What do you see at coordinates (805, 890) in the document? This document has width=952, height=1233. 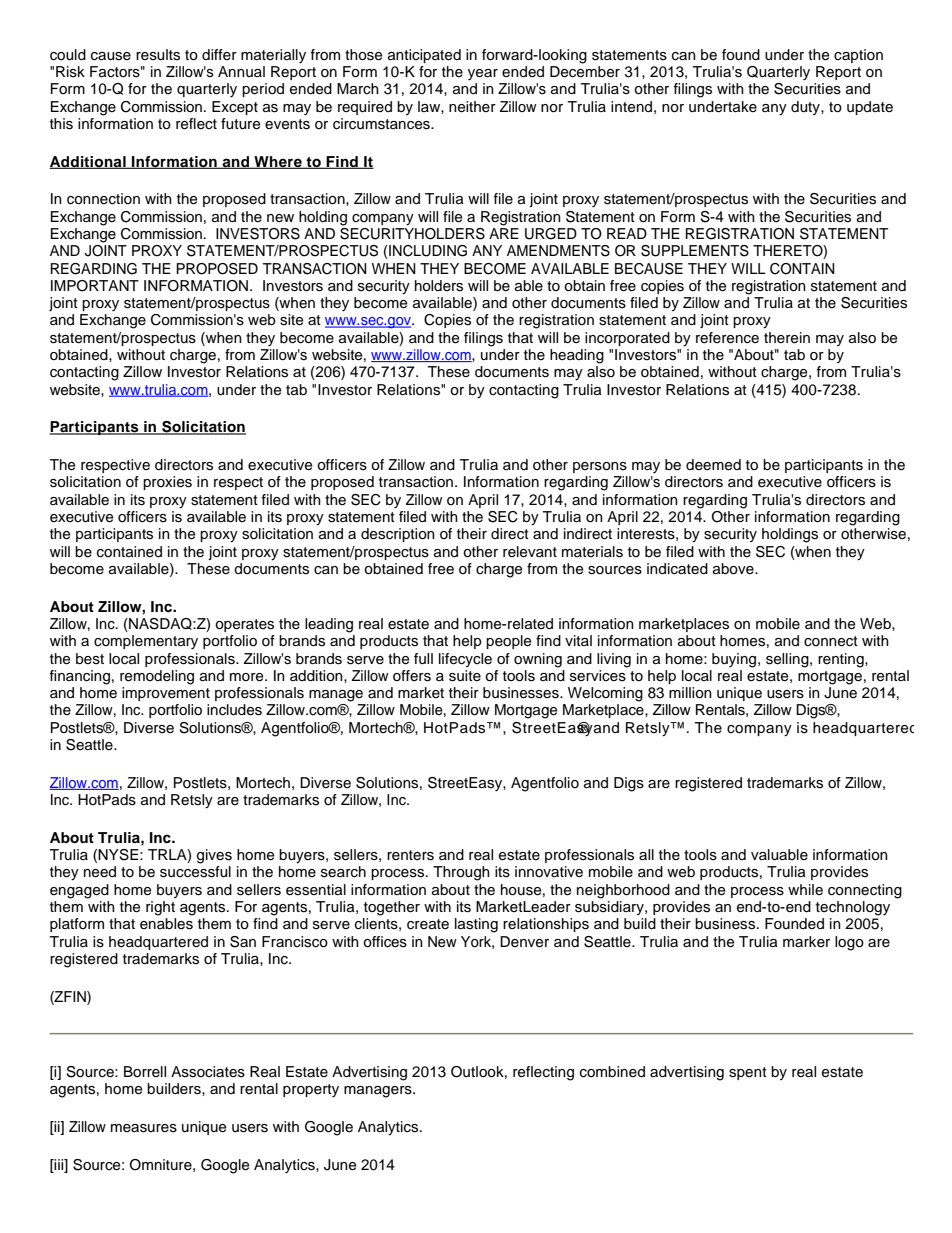 I see `while` at bounding box center [805, 890].
